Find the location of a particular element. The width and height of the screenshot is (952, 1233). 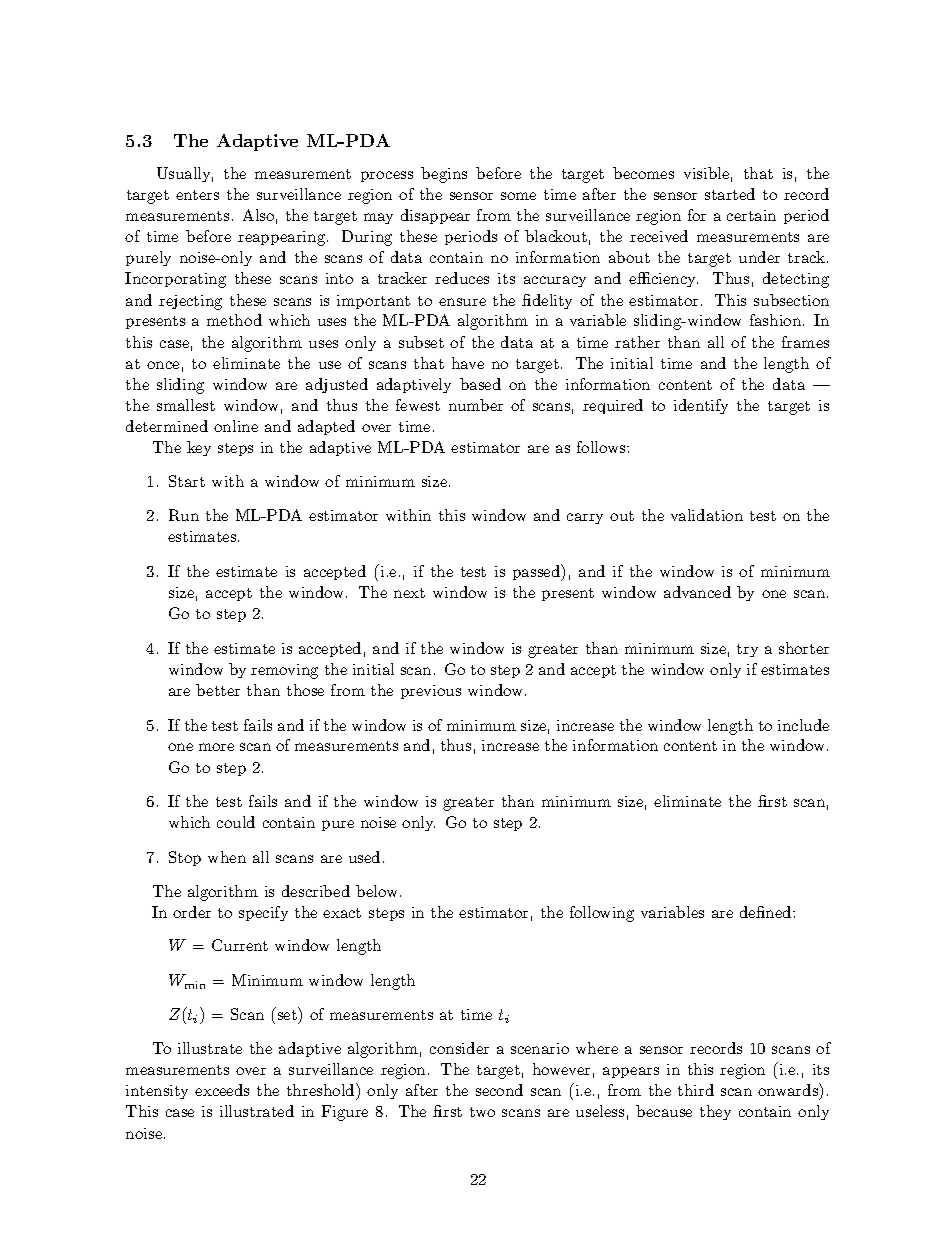

when is located at coordinates (227, 857).
